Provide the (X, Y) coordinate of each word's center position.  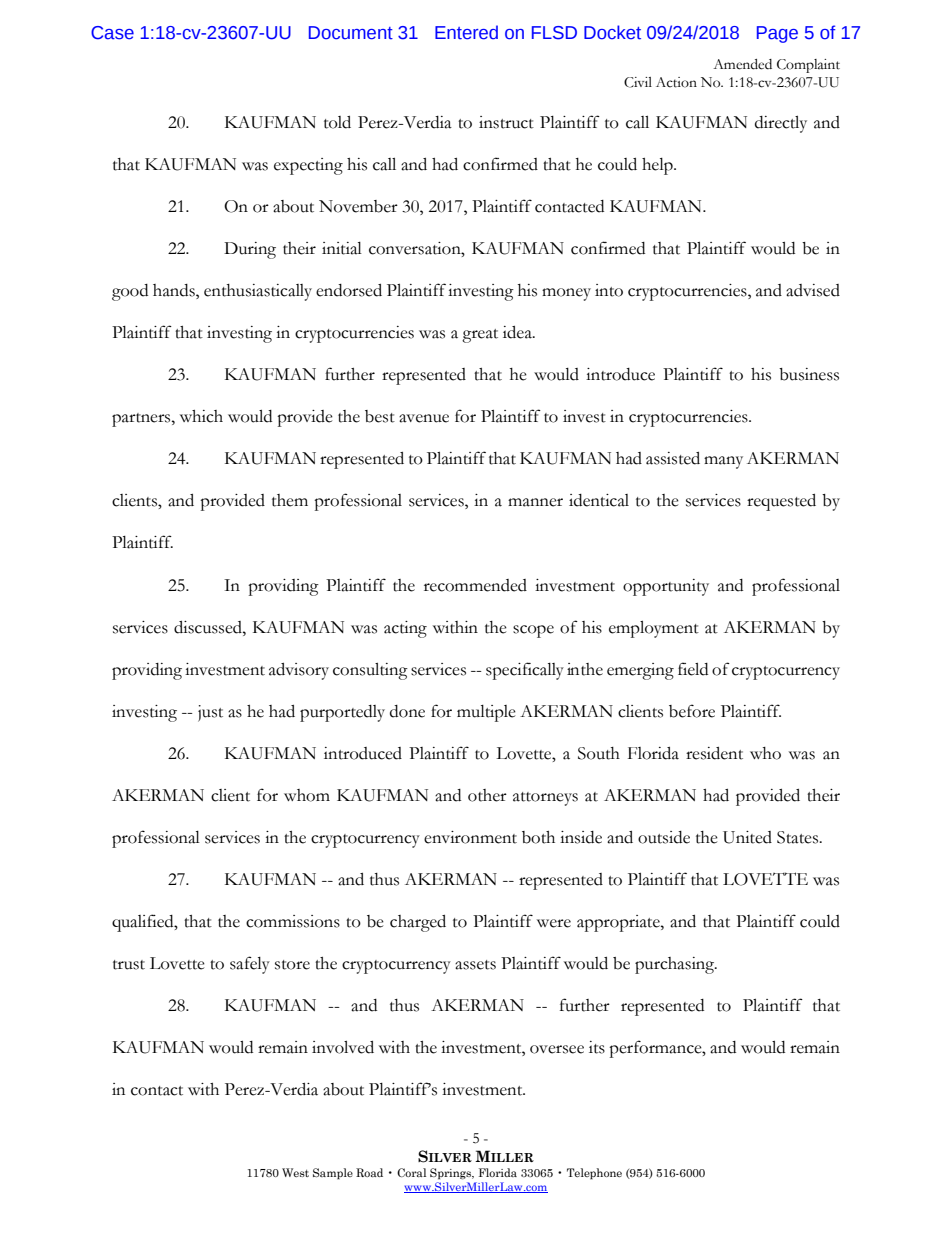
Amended (742, 64)
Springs (452, 1174)
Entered (466, 32)
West (295, 1172)
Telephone (594, 1174)
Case (112, 33)
